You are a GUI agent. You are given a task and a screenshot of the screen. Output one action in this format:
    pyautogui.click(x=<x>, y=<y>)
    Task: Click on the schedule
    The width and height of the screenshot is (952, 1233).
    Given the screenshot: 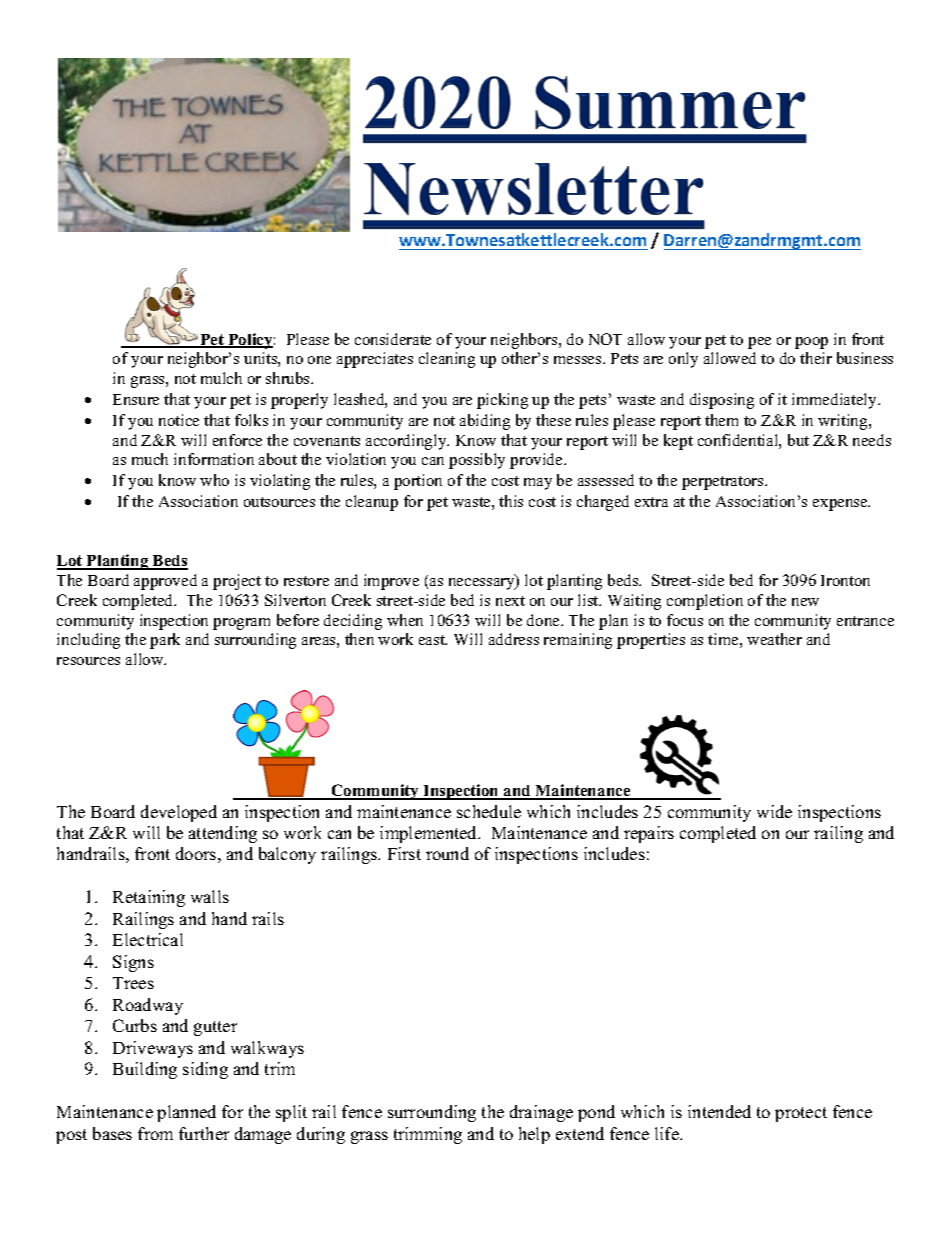 What is the action you would take?
    pyautogui.click(x=489, y=811)
